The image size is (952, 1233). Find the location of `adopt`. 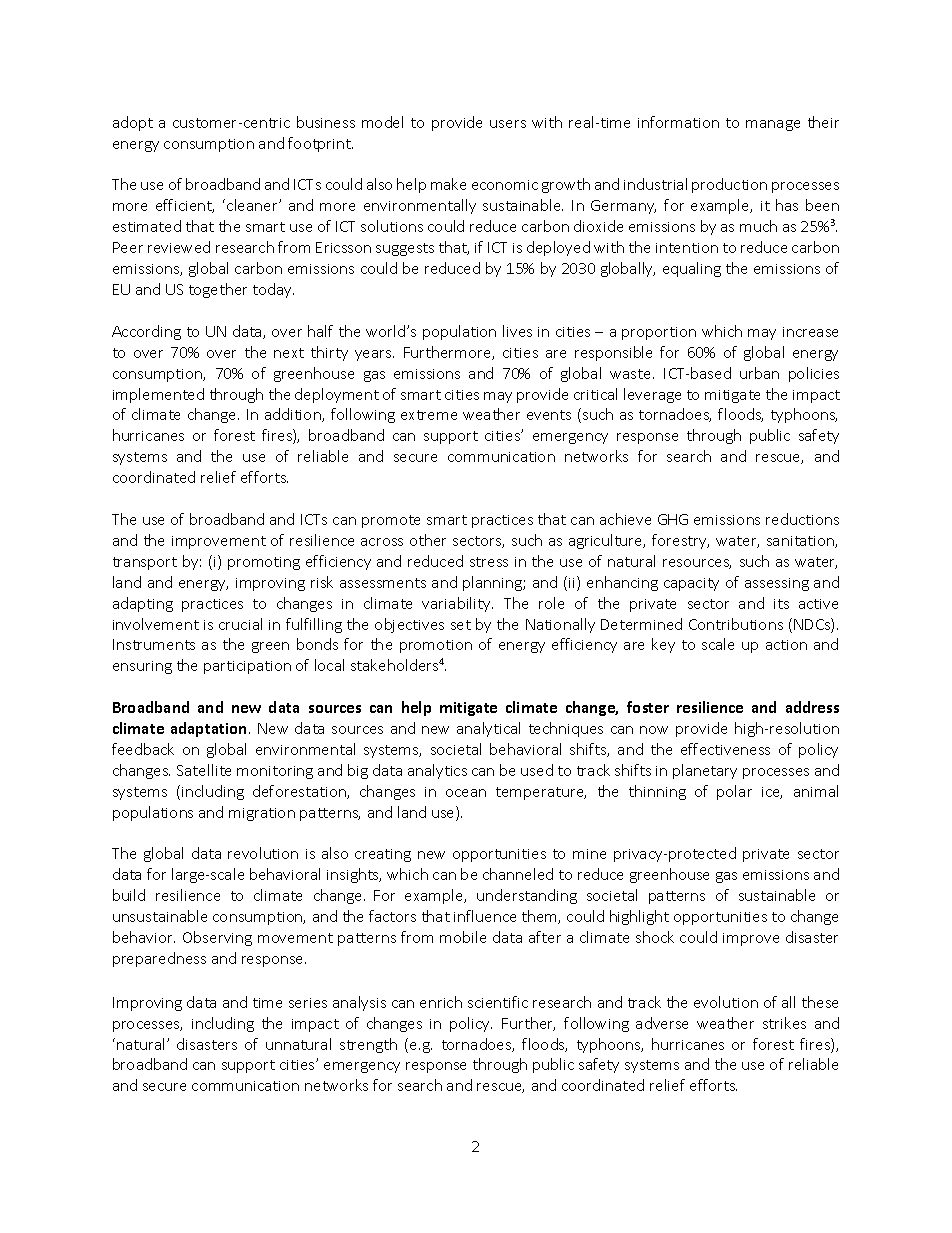

adopt is located at coordinates (133, 123).
